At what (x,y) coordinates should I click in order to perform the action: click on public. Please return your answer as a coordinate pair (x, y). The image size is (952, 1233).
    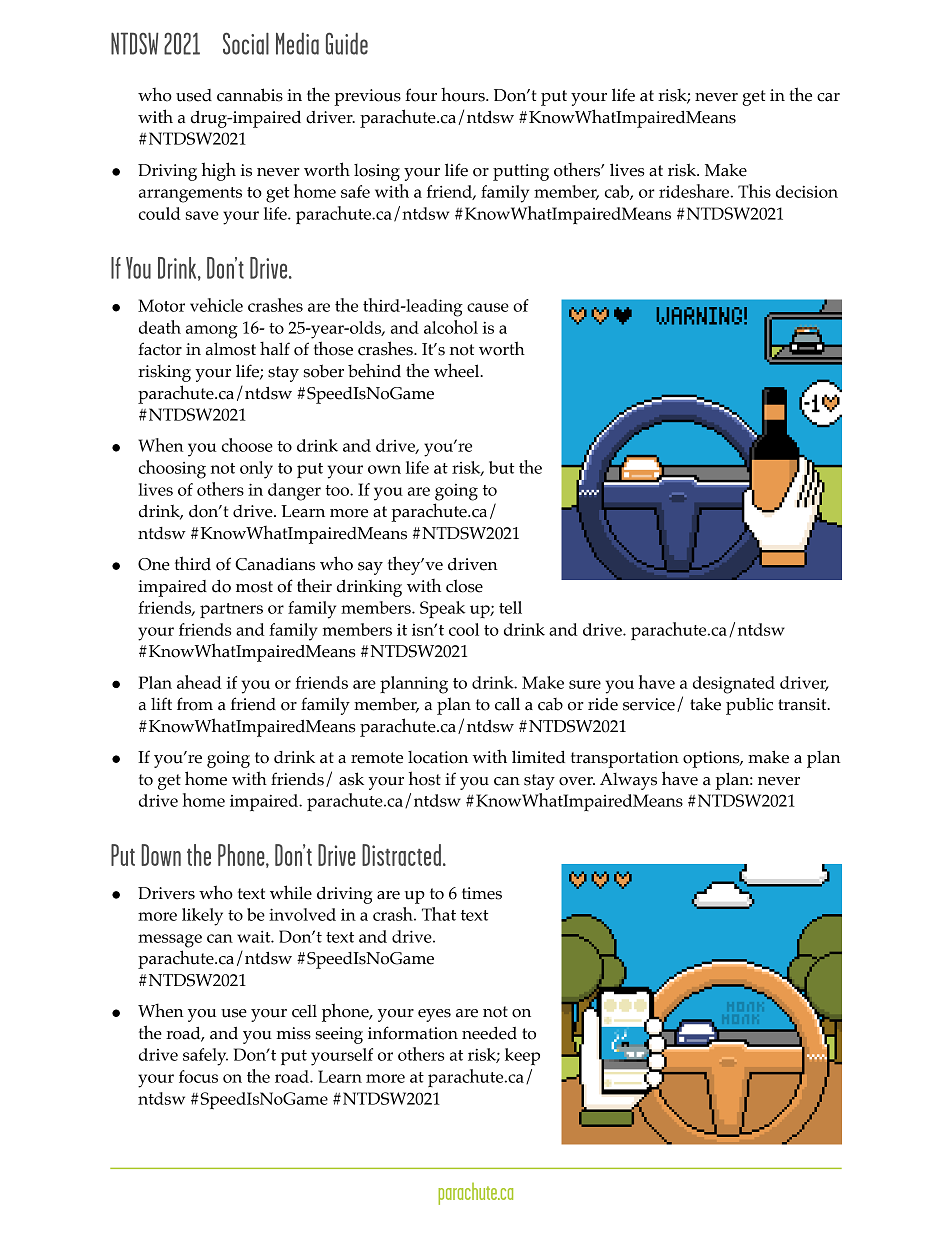
    Looking at the image, I should click on (749, 706).
